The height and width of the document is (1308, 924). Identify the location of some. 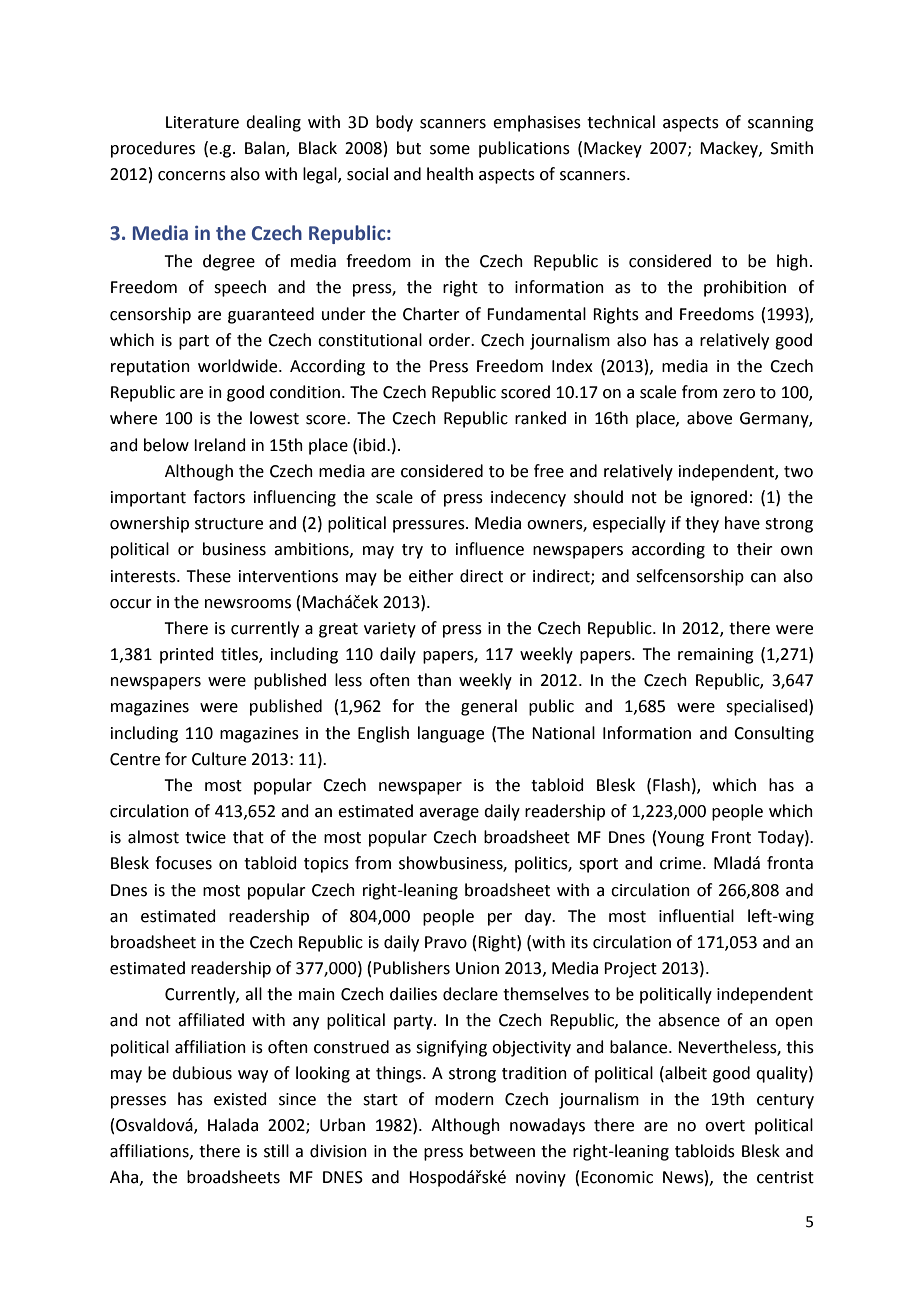
(450, 150).
